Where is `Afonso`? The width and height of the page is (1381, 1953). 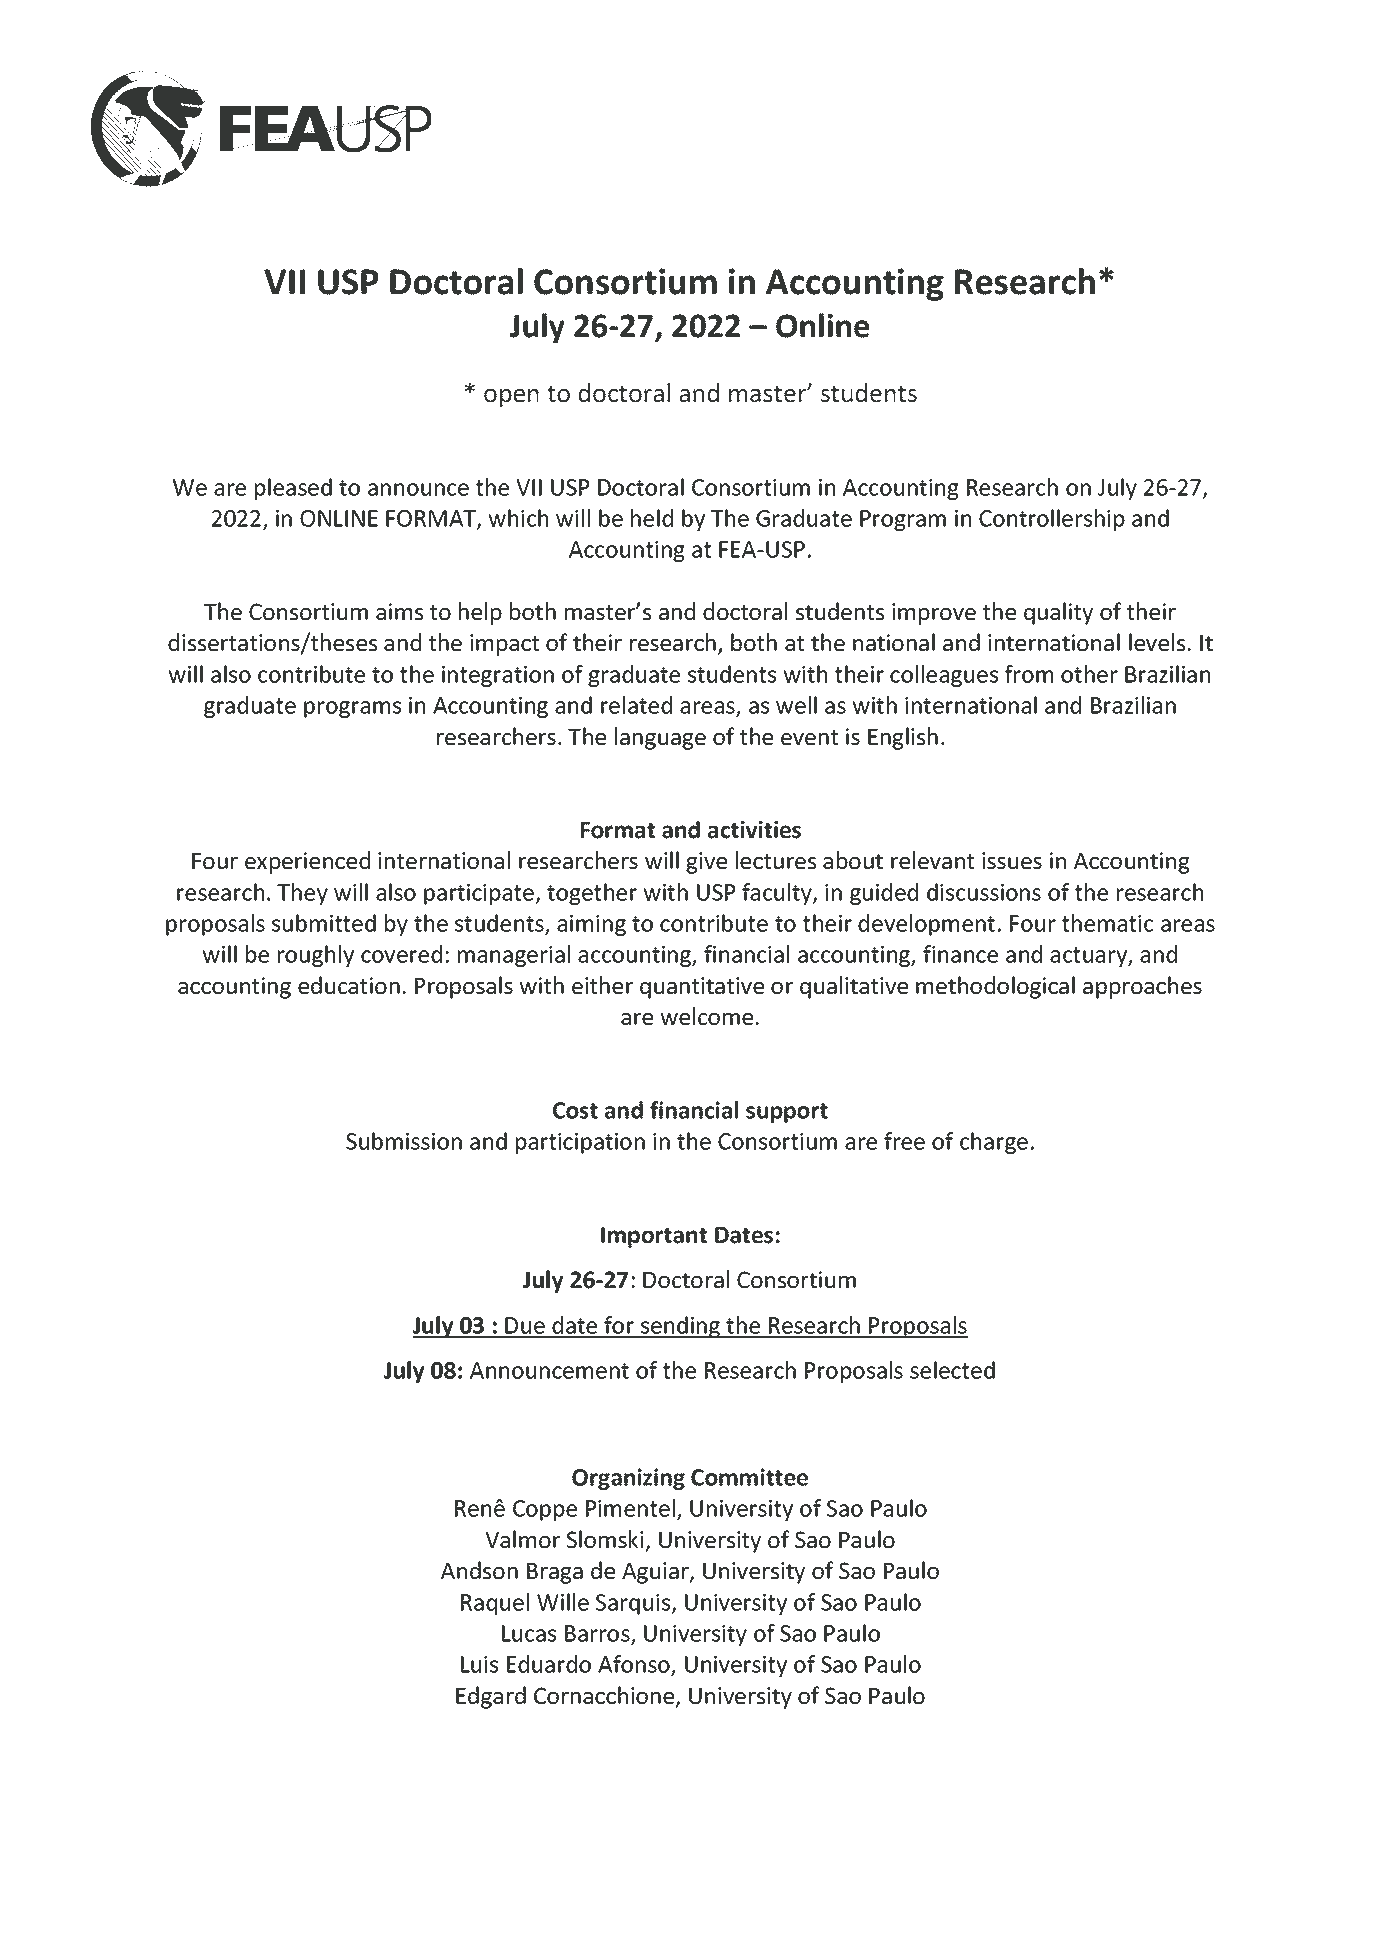 Afonso is located at coordinates (635, 1665).
